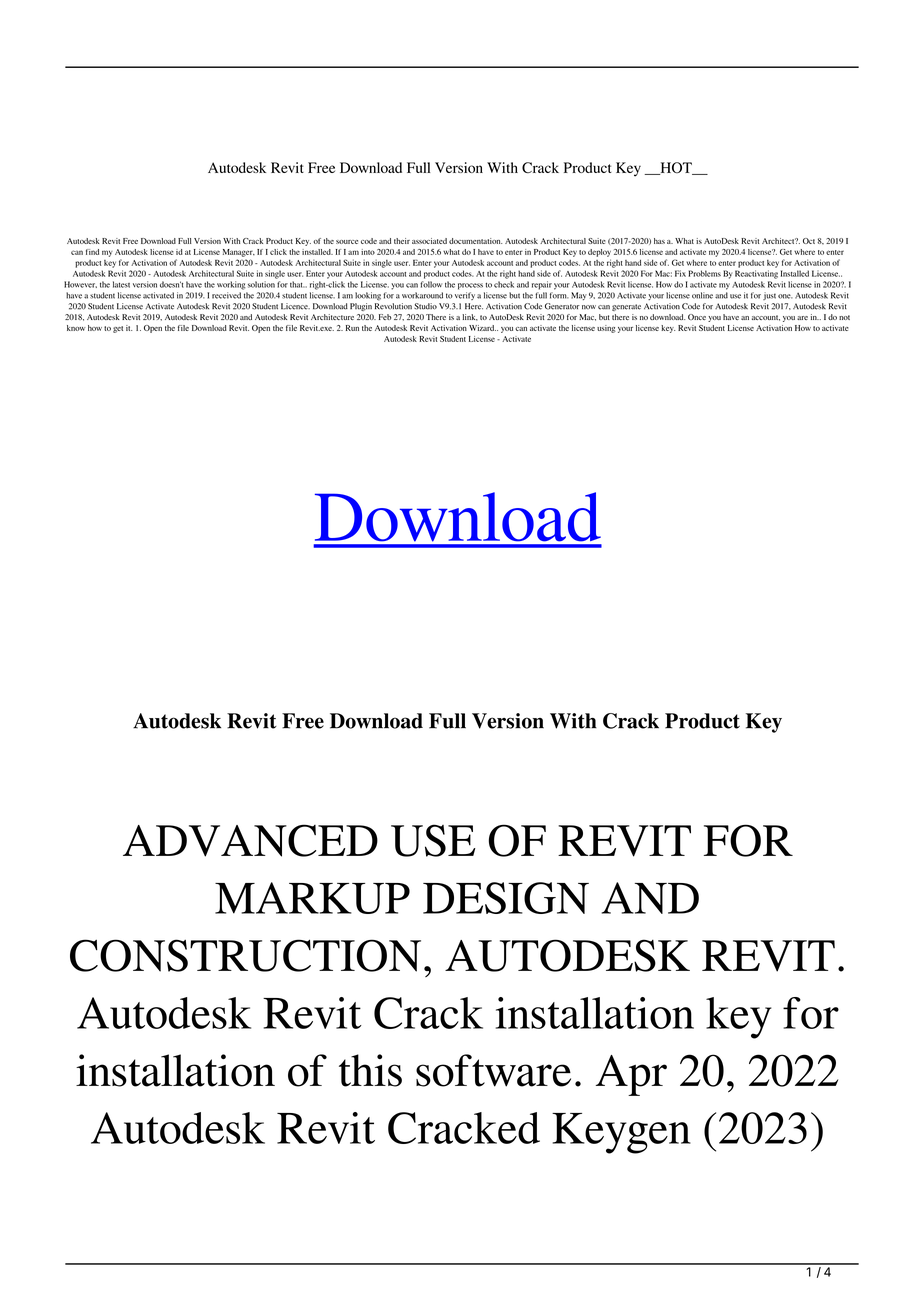 This screenshot has height=1308, width=924. What do you see at coordinates (121, 284) in the screenshot?
I see `latest` at bounding box center [121, 284].
